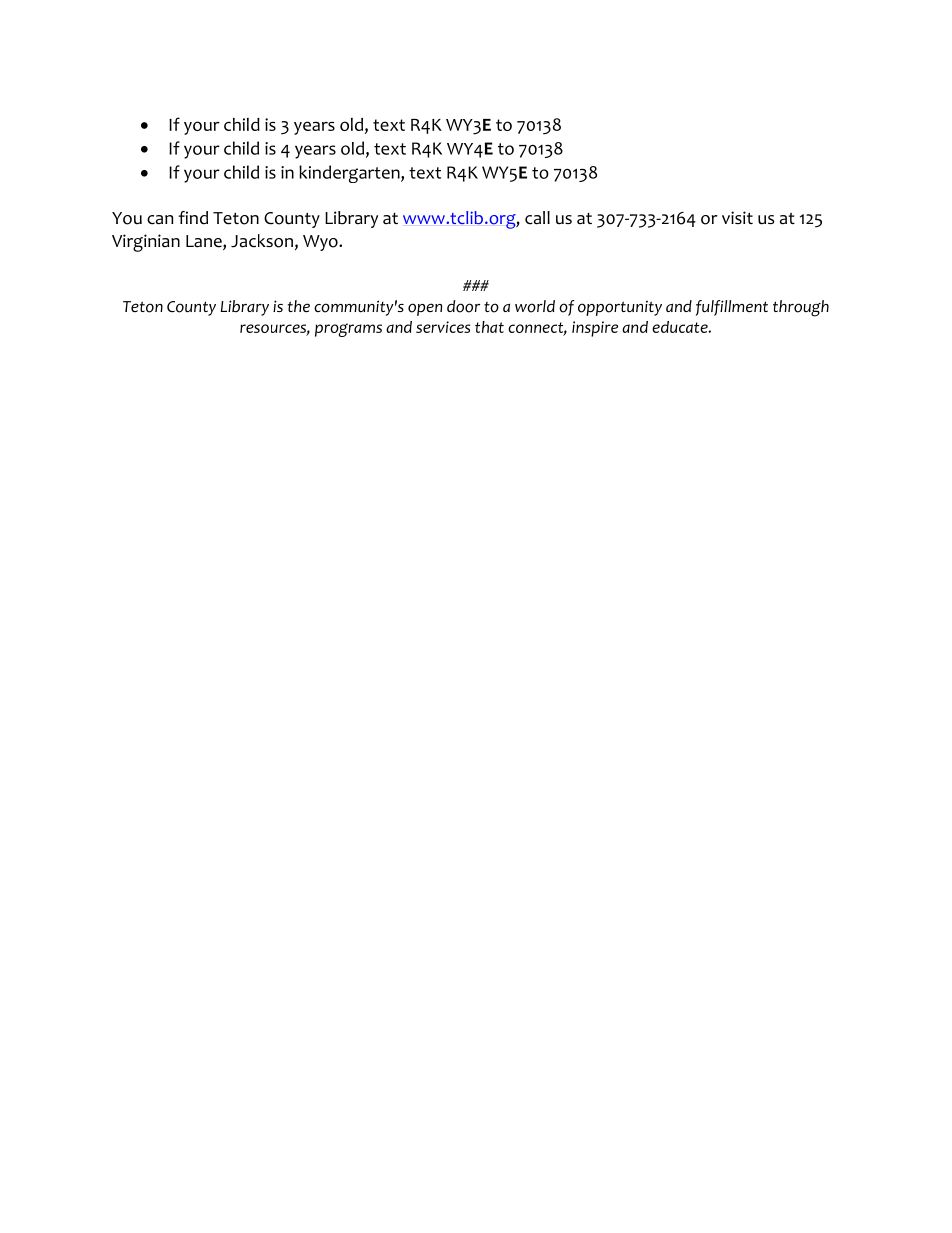 The height and width of the document is (1233, 952). Describe the element at coordinates (350, 174) in the document. I see `kindergarten` at that location.
